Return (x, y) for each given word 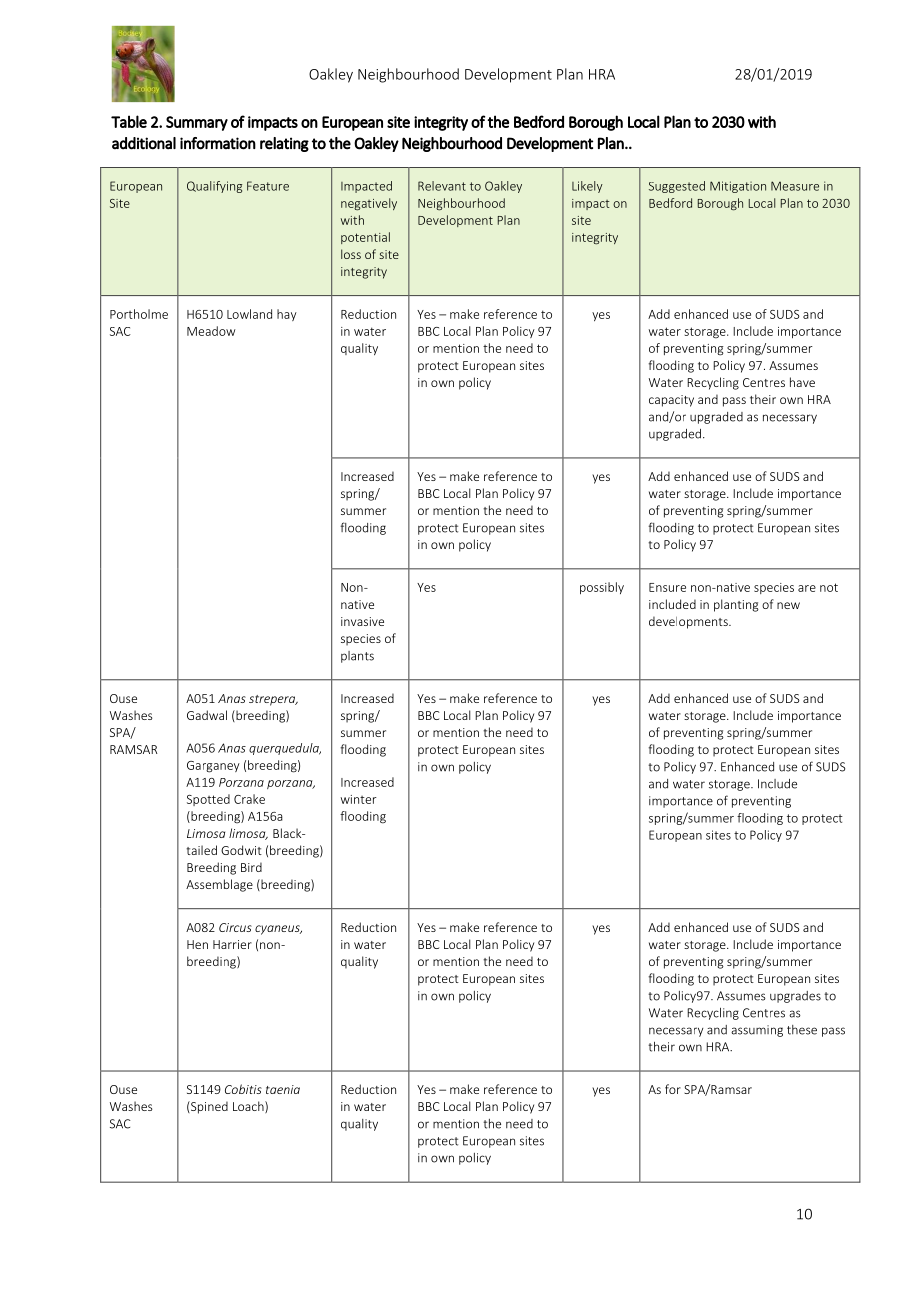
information (218, 143)
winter (359, 799)
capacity (671, 401)
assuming (757, 1031)
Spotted (208, 800)
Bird (251, 867)
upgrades (795, 997)
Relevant (442, 186)
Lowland (249, 314)
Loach (249, 1107)
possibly (602, 588)
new (788, 605)
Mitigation (738, 187)
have (802, 382)
